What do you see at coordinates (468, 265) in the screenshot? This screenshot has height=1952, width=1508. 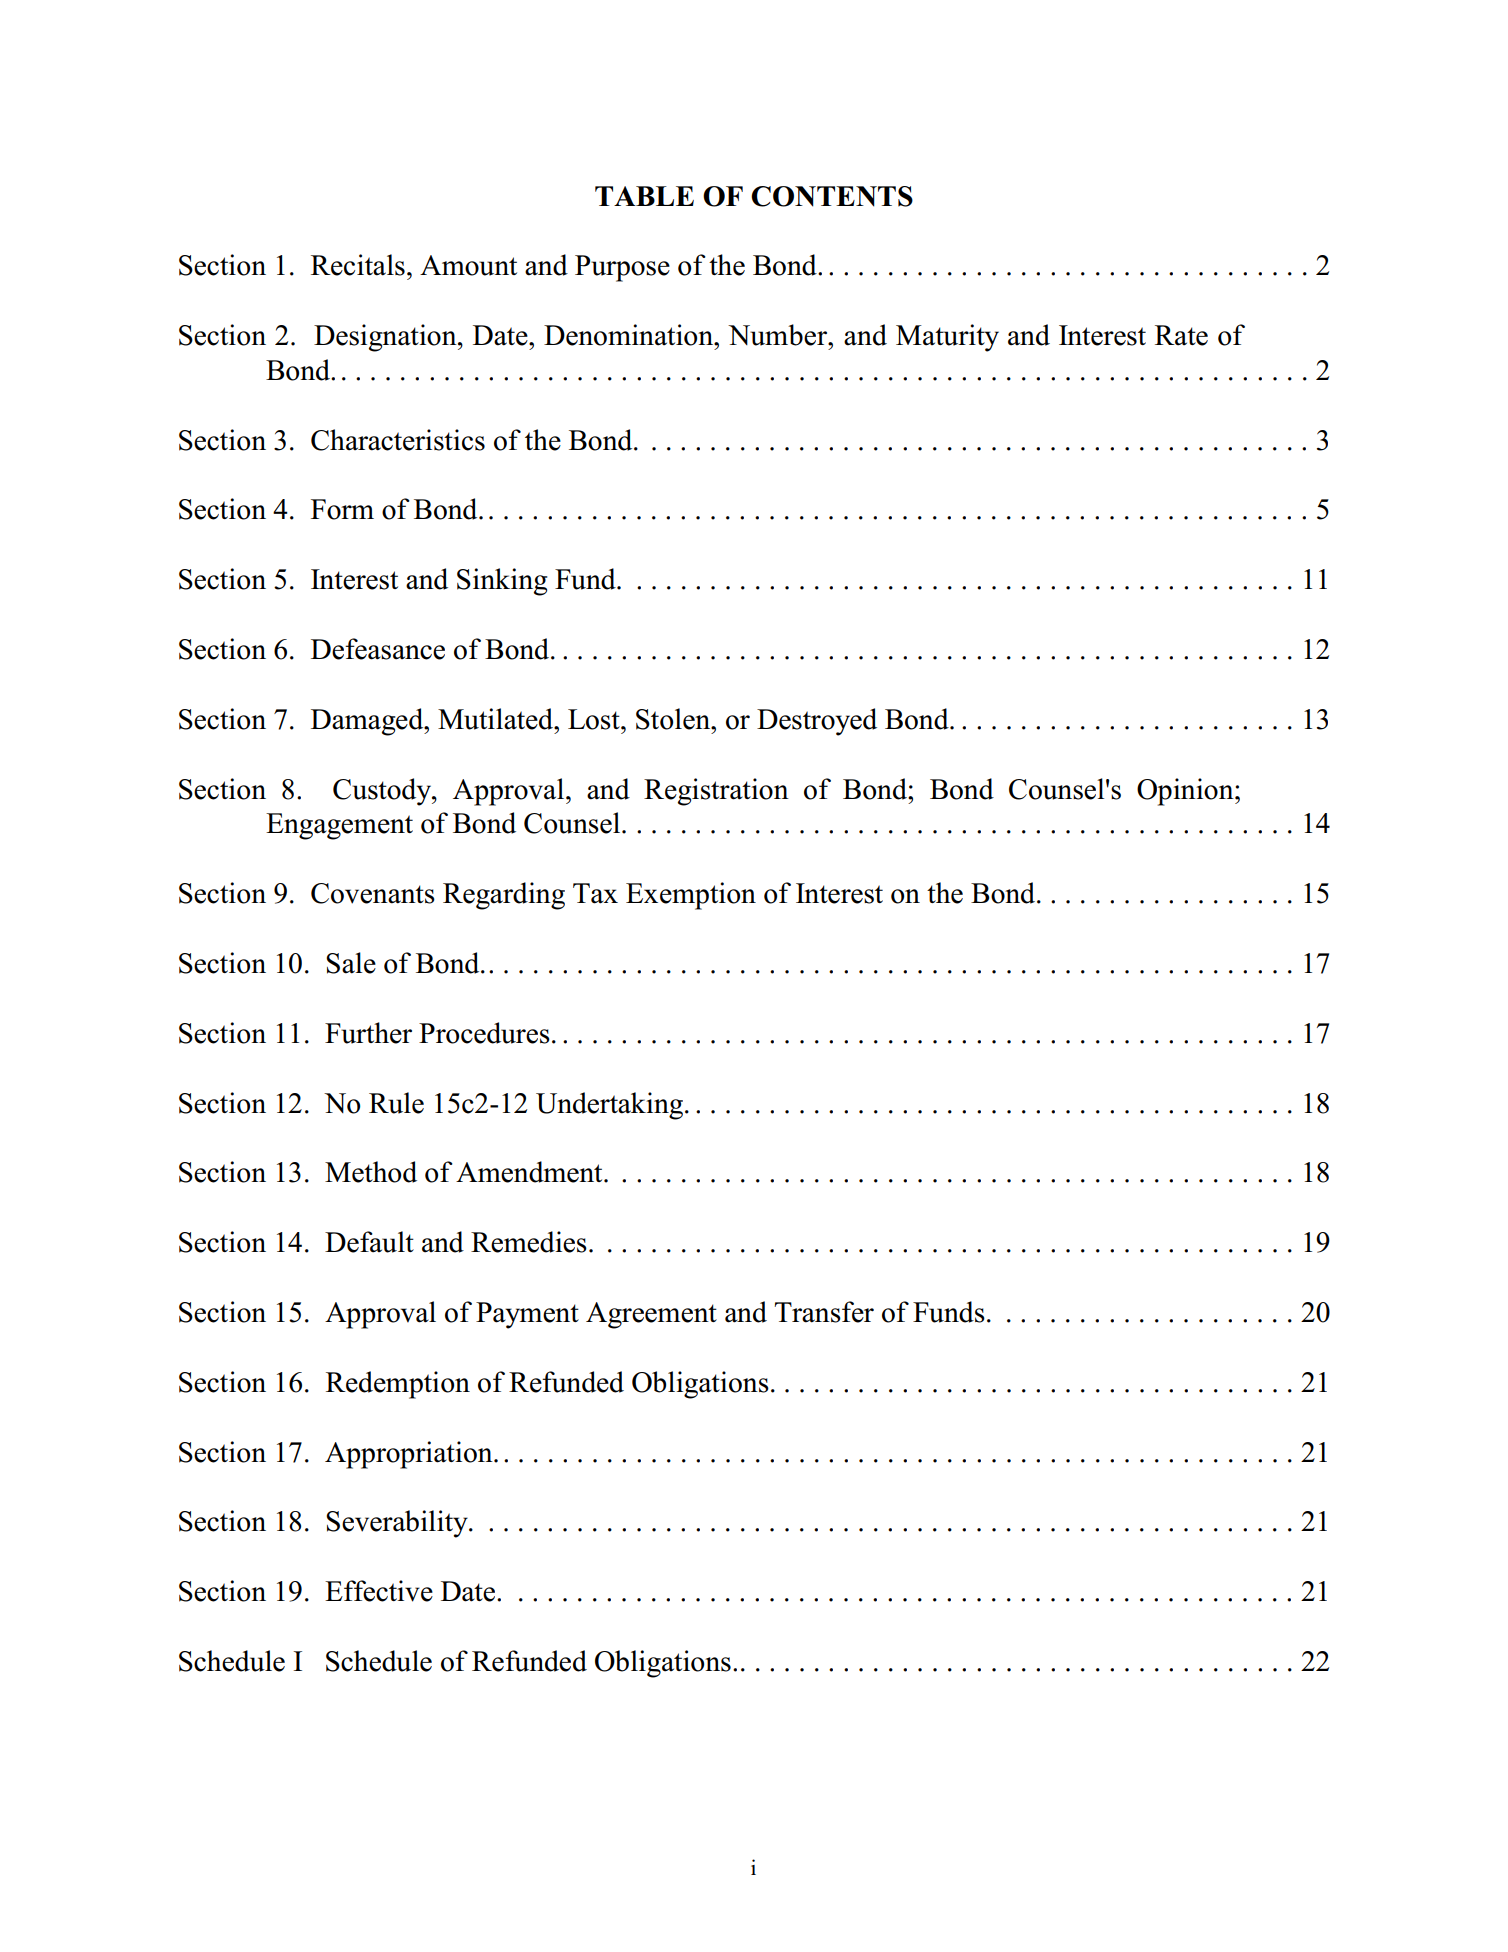 I see `Amount` at bounding box center [468, 265].
